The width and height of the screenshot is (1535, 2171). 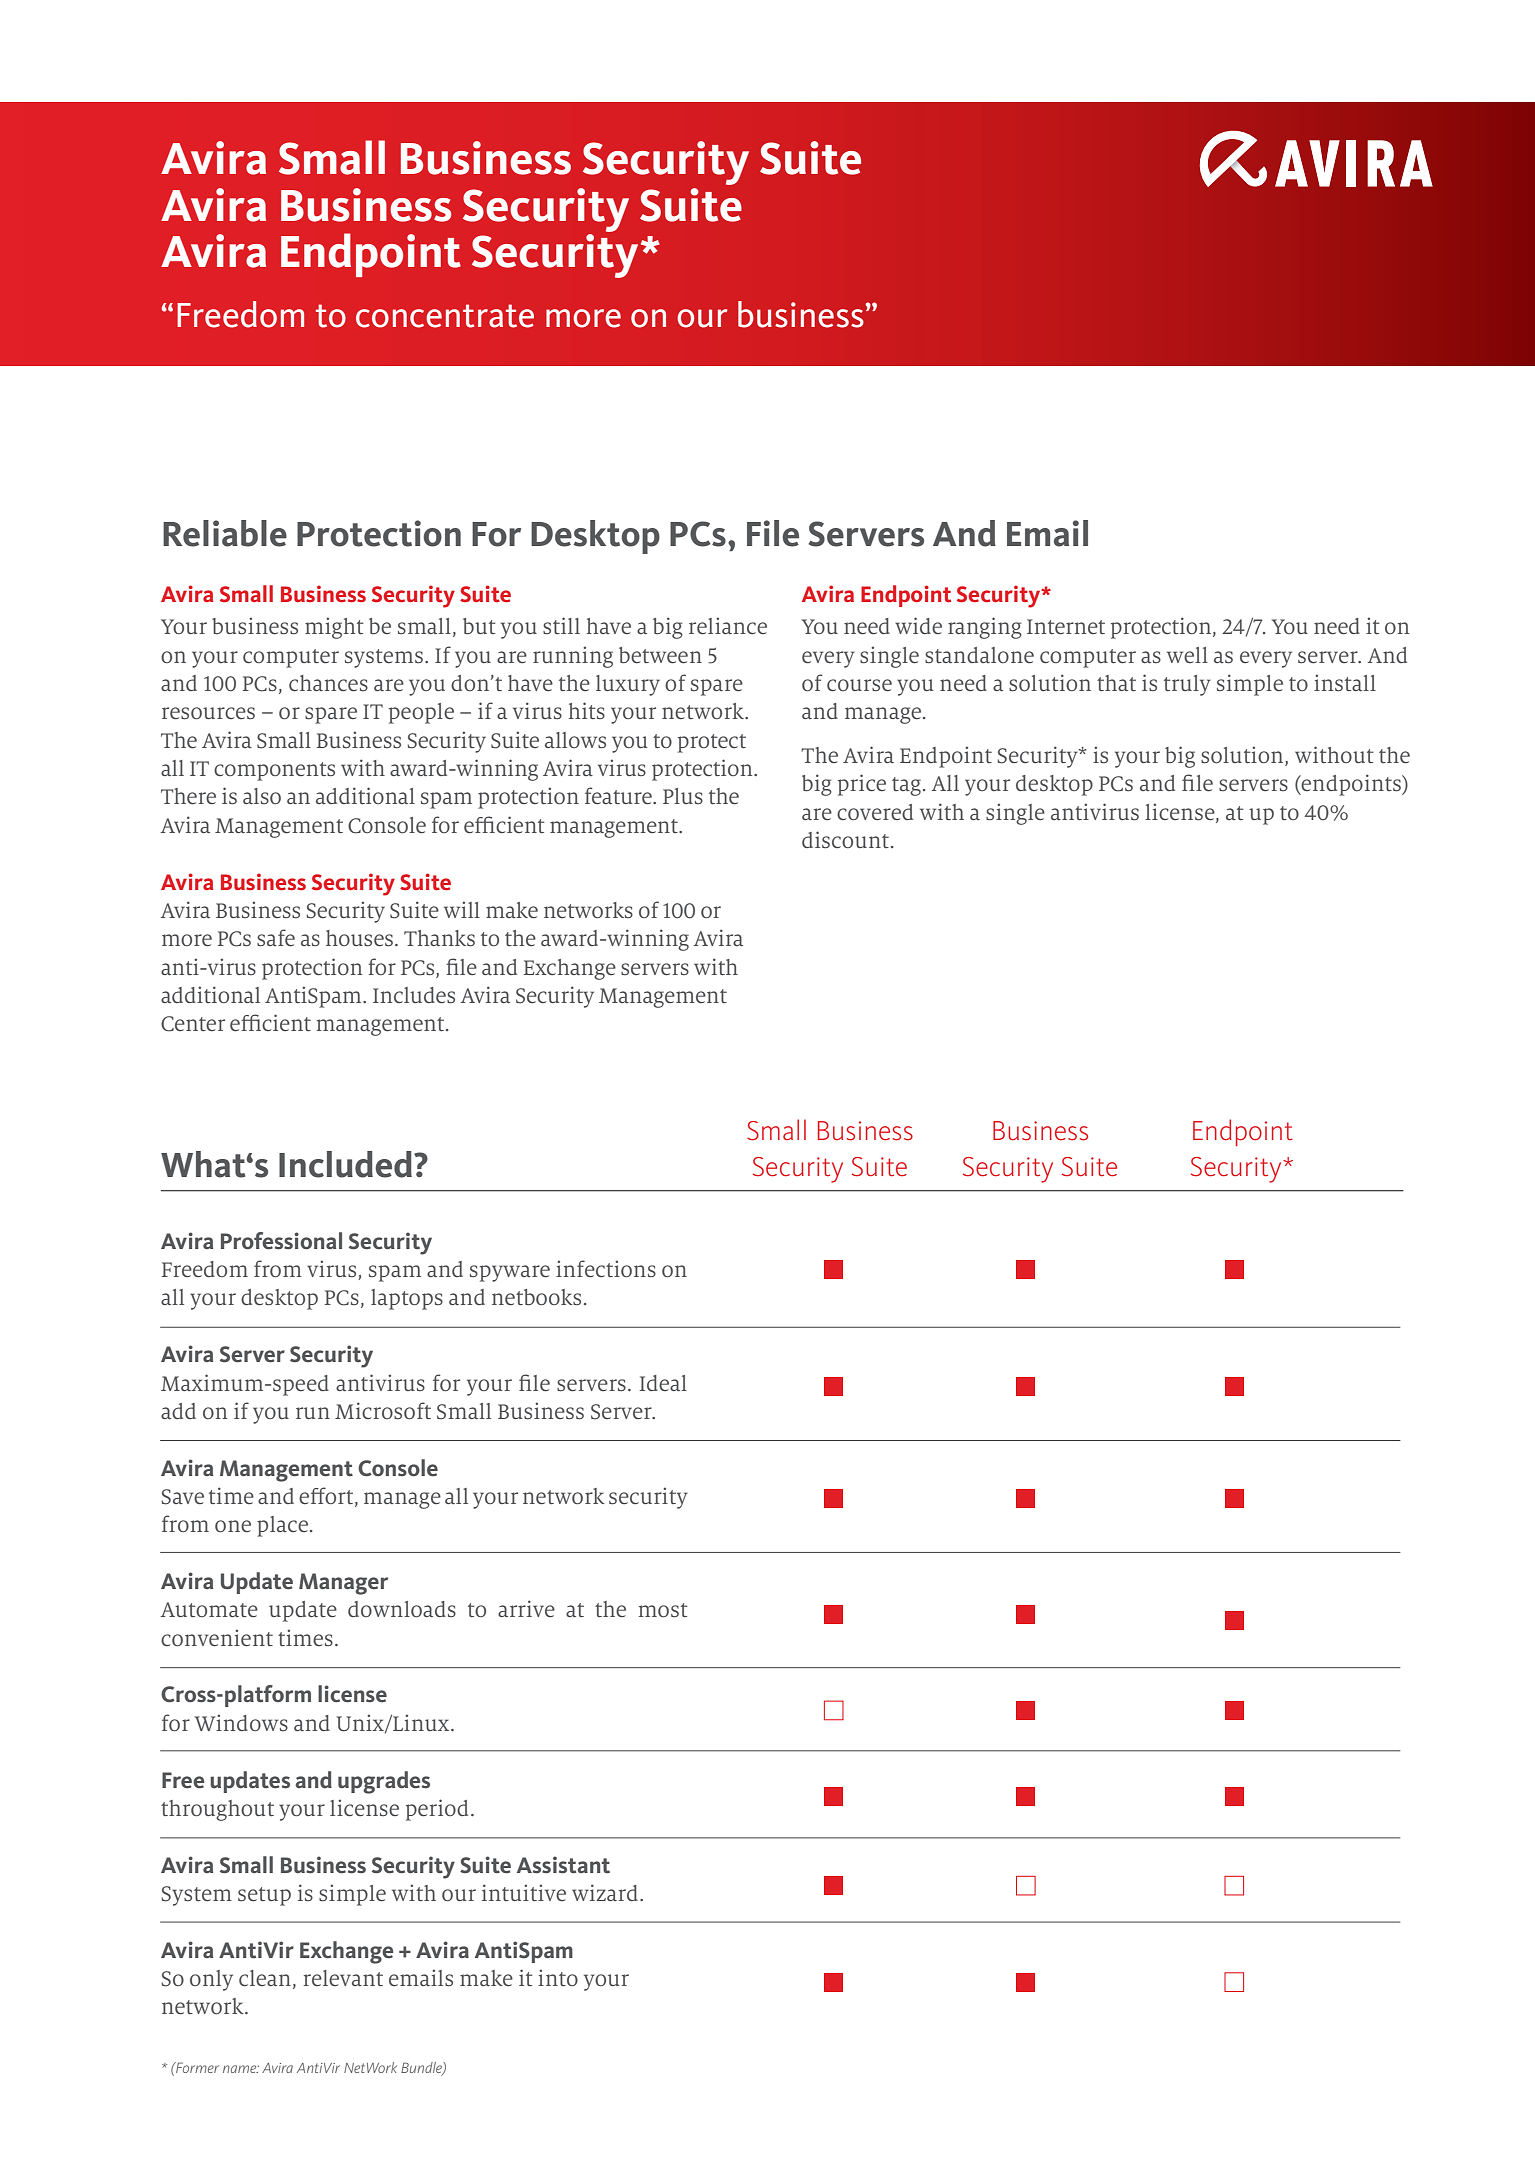 I want to click on discount, so click(x=845, y=840).
